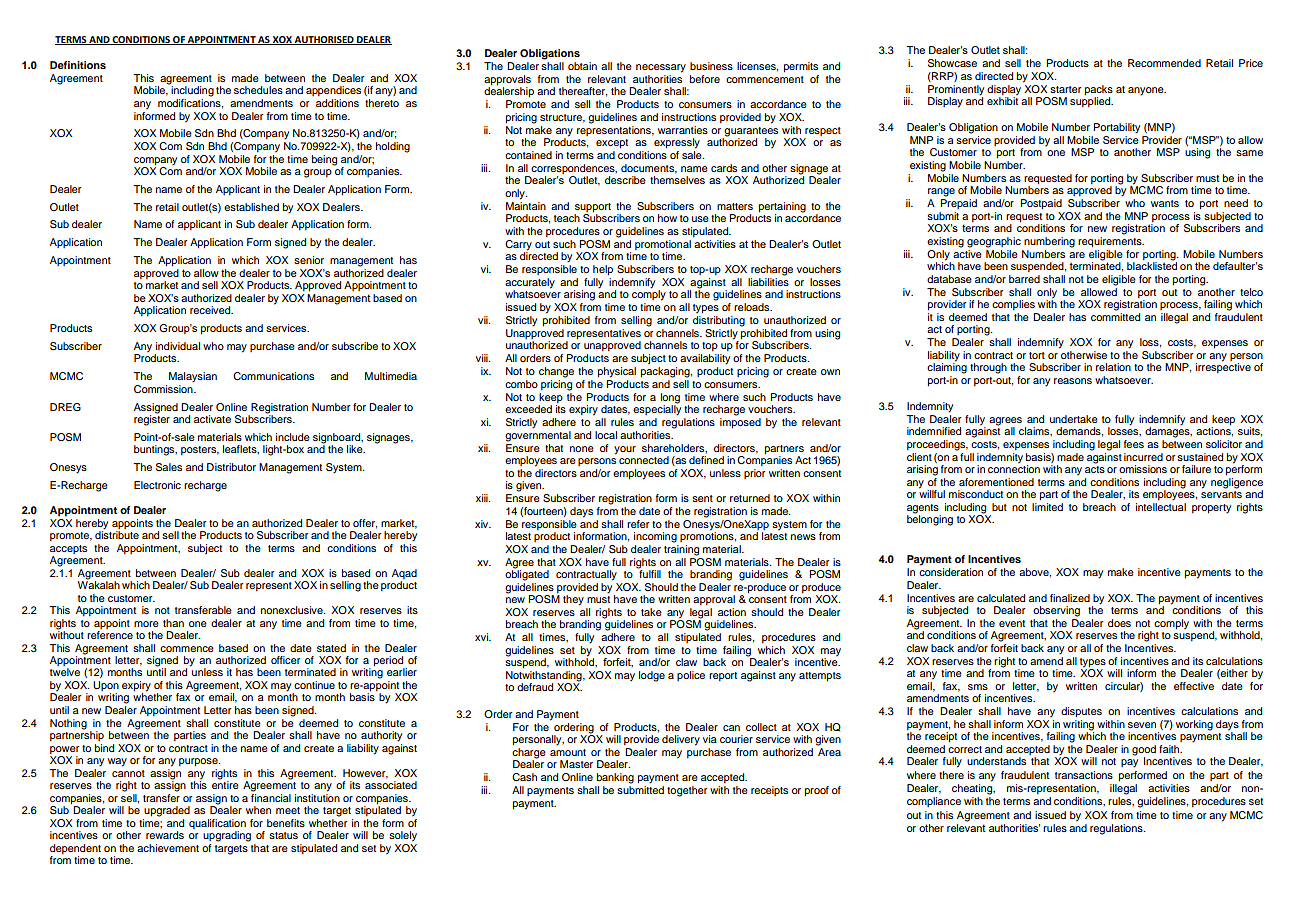 The width and height of the screenshot is (1308, 924). I want to click on fulfill, so click(649, 573).
